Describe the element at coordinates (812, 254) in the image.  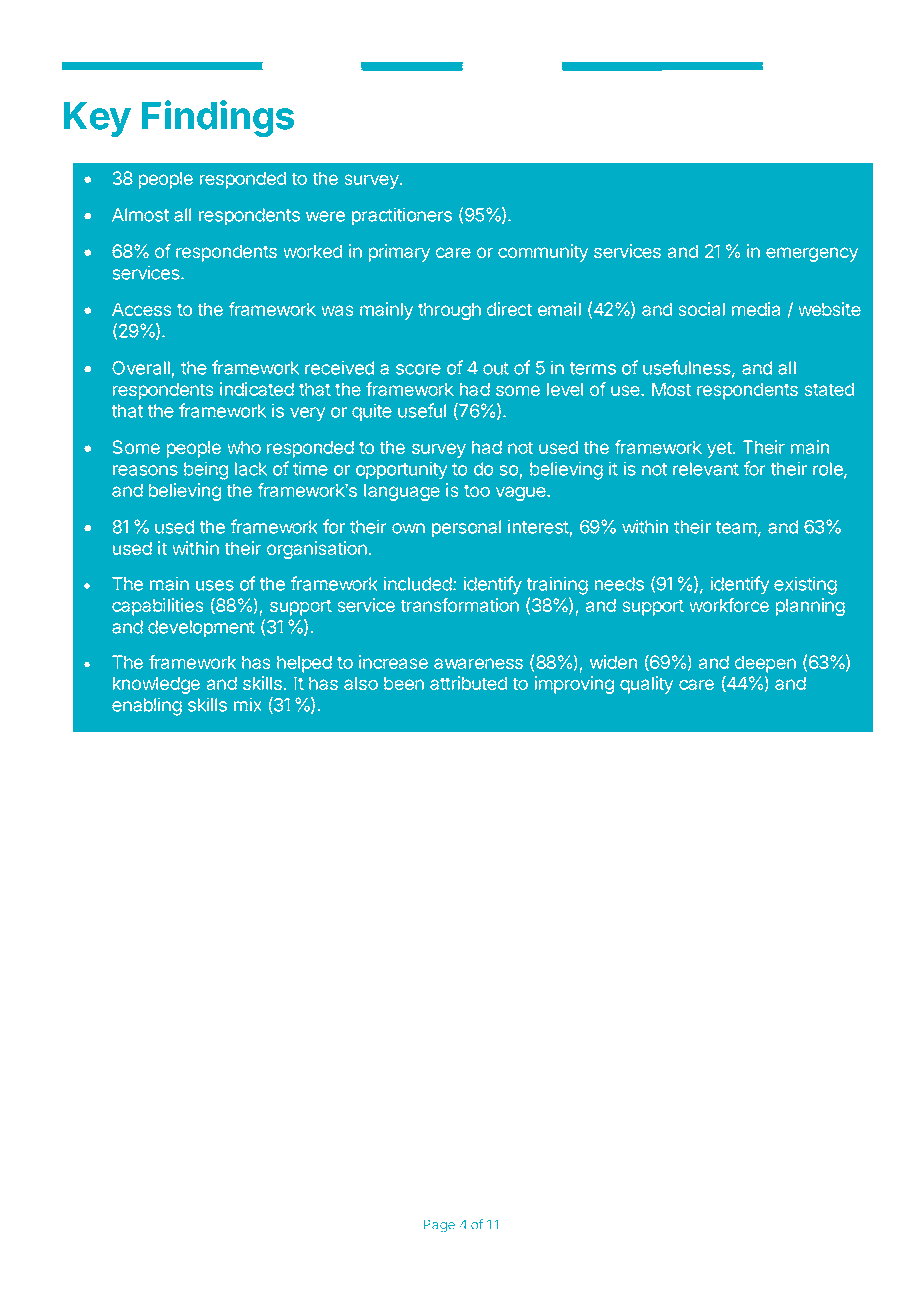
I see `emergency` at that location.
